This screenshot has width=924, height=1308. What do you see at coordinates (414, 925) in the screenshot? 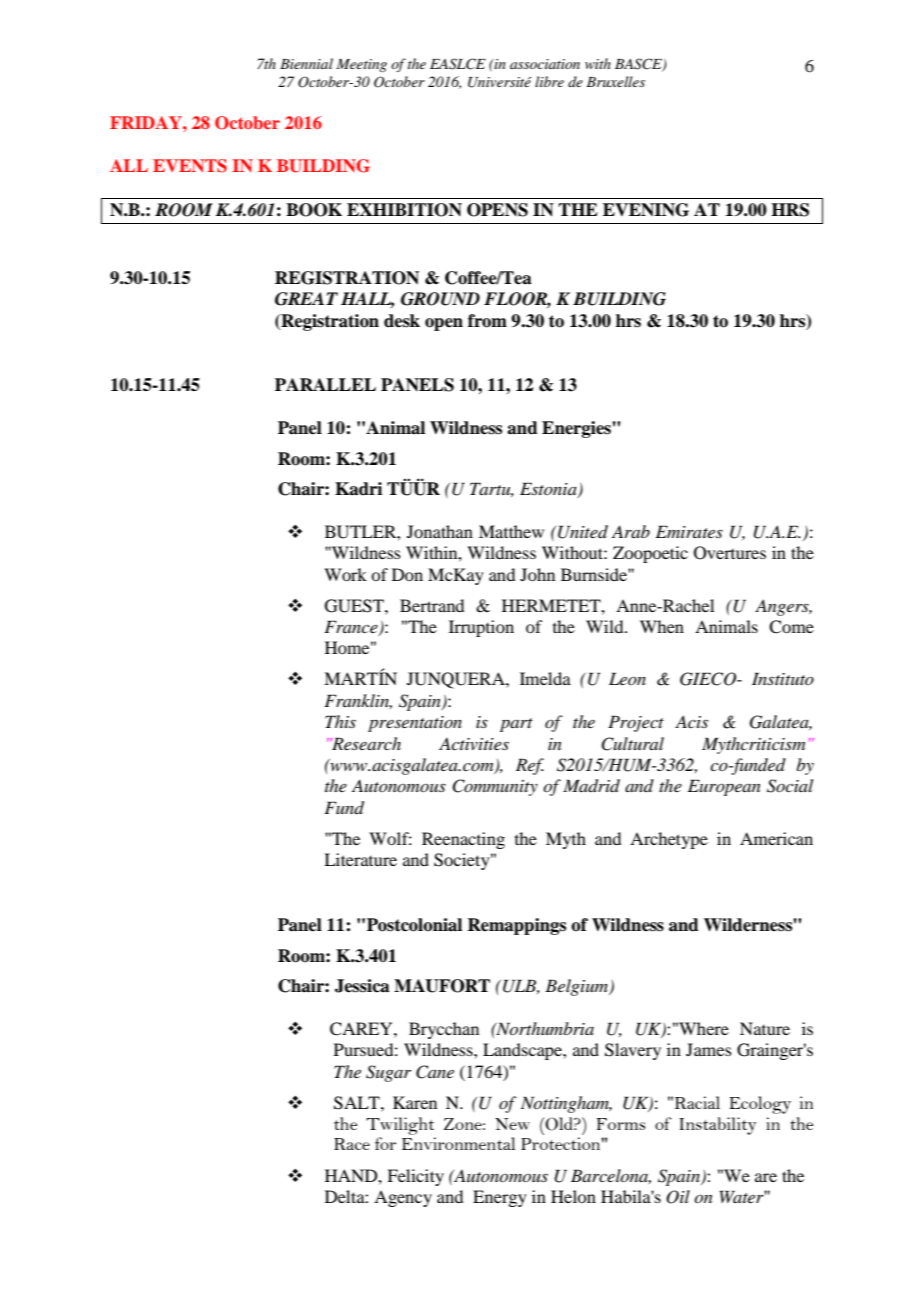
I see `Postcolonial` at bounding box center [414, 925].
